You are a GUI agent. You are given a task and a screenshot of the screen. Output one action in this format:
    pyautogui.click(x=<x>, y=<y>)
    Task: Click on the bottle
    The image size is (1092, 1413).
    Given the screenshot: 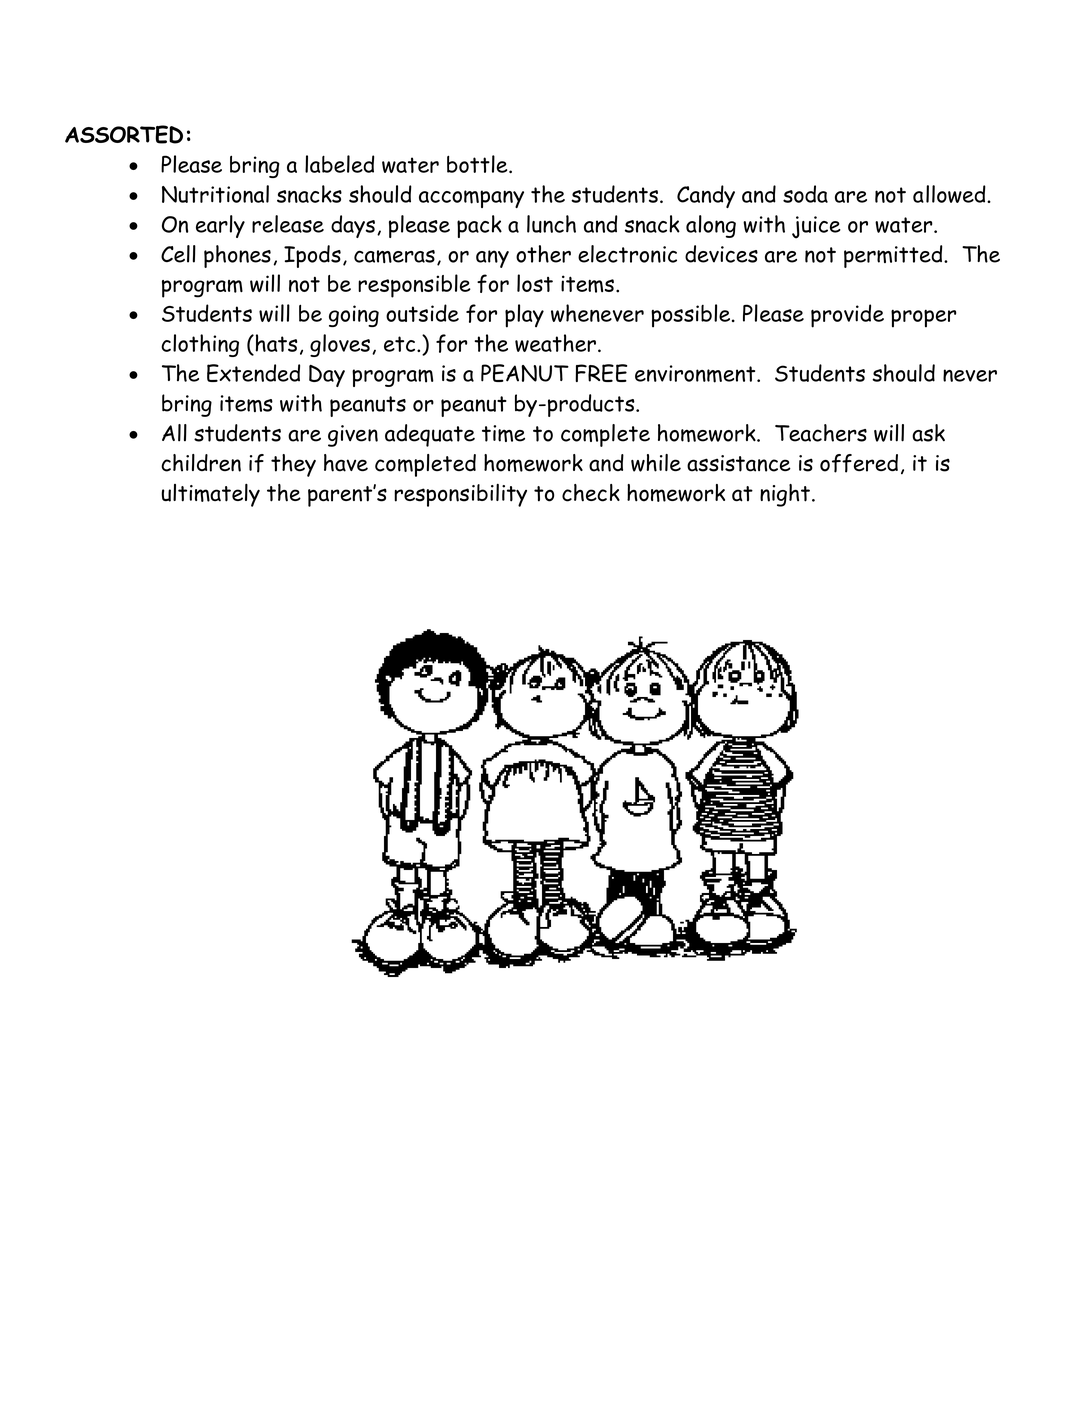 What is the action you would take?
    pyautogui.click(x=478, y=164)
